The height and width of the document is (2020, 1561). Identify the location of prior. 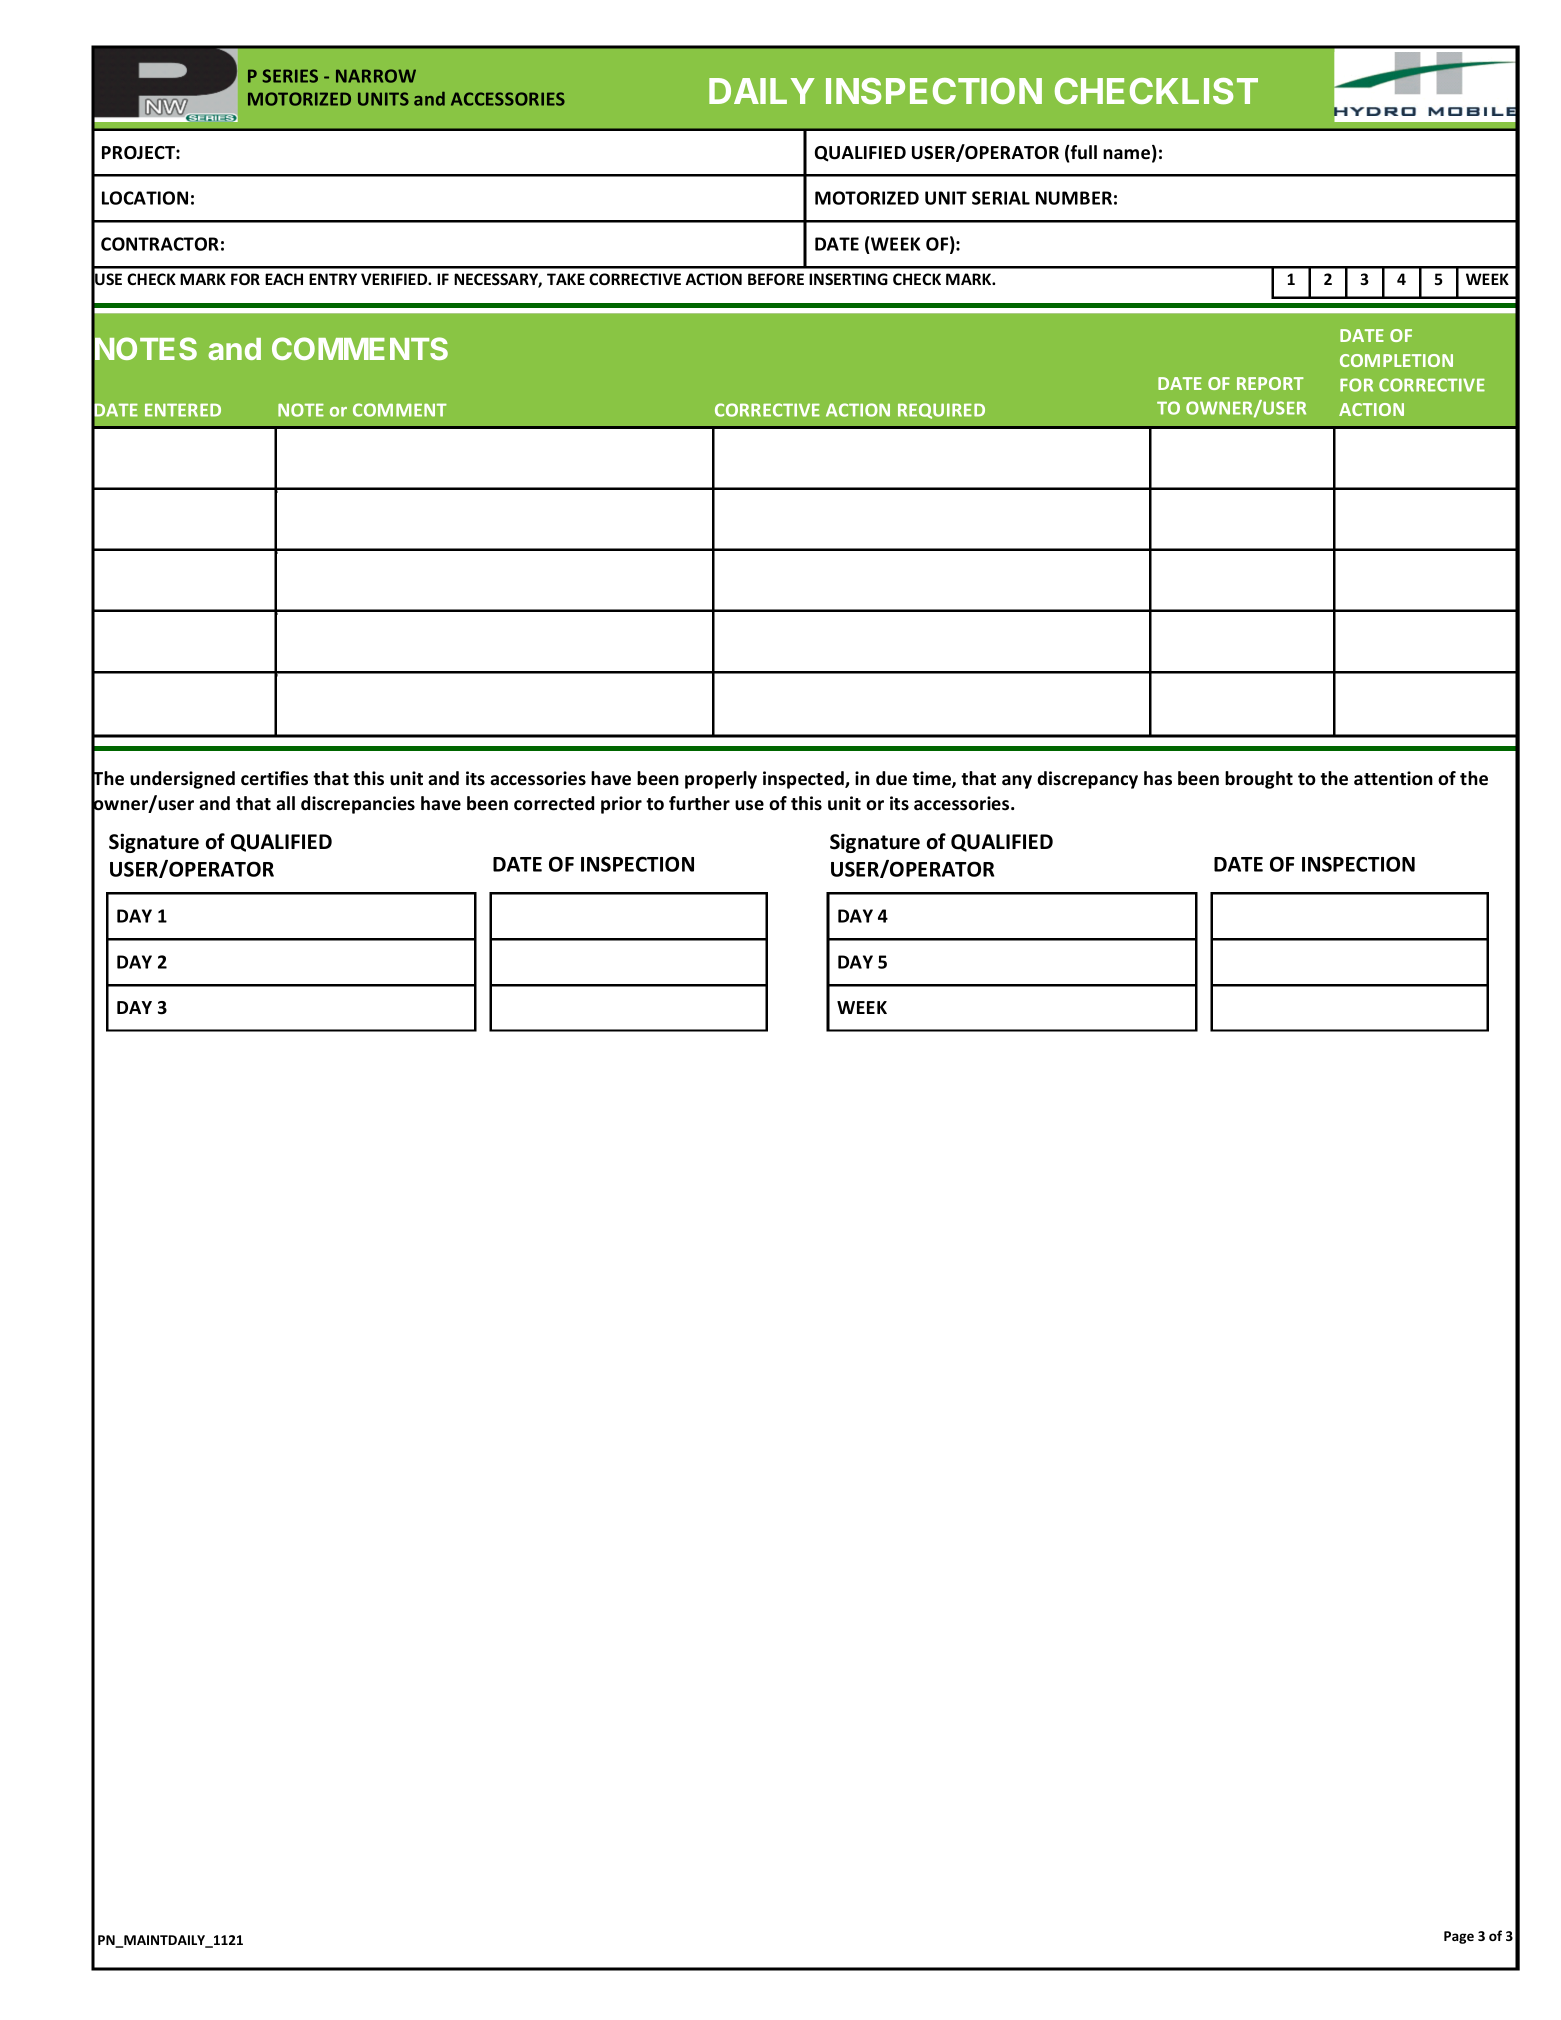
(621, 805).
